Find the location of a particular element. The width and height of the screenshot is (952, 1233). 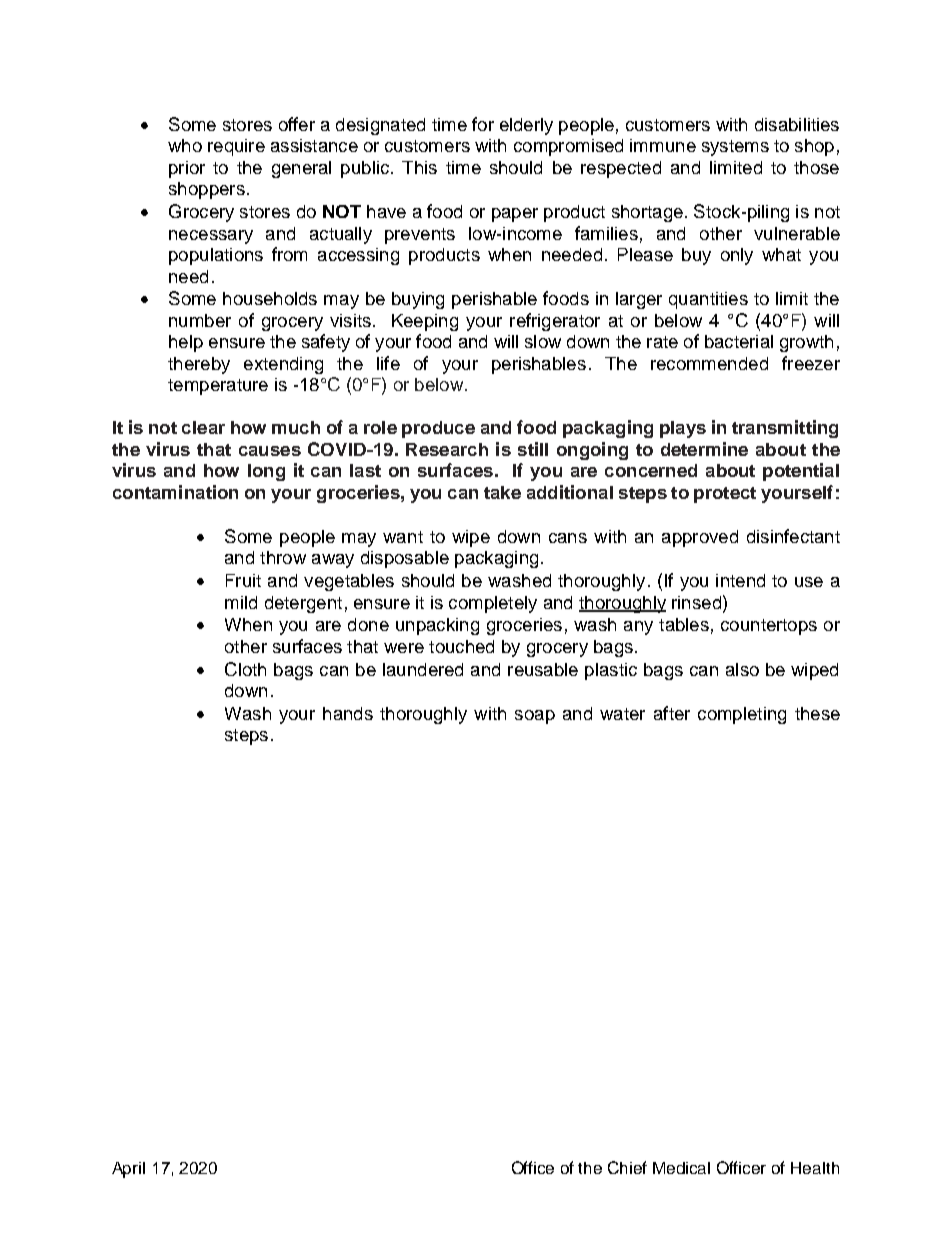

Chief is located at coordinates (627, 1167).
